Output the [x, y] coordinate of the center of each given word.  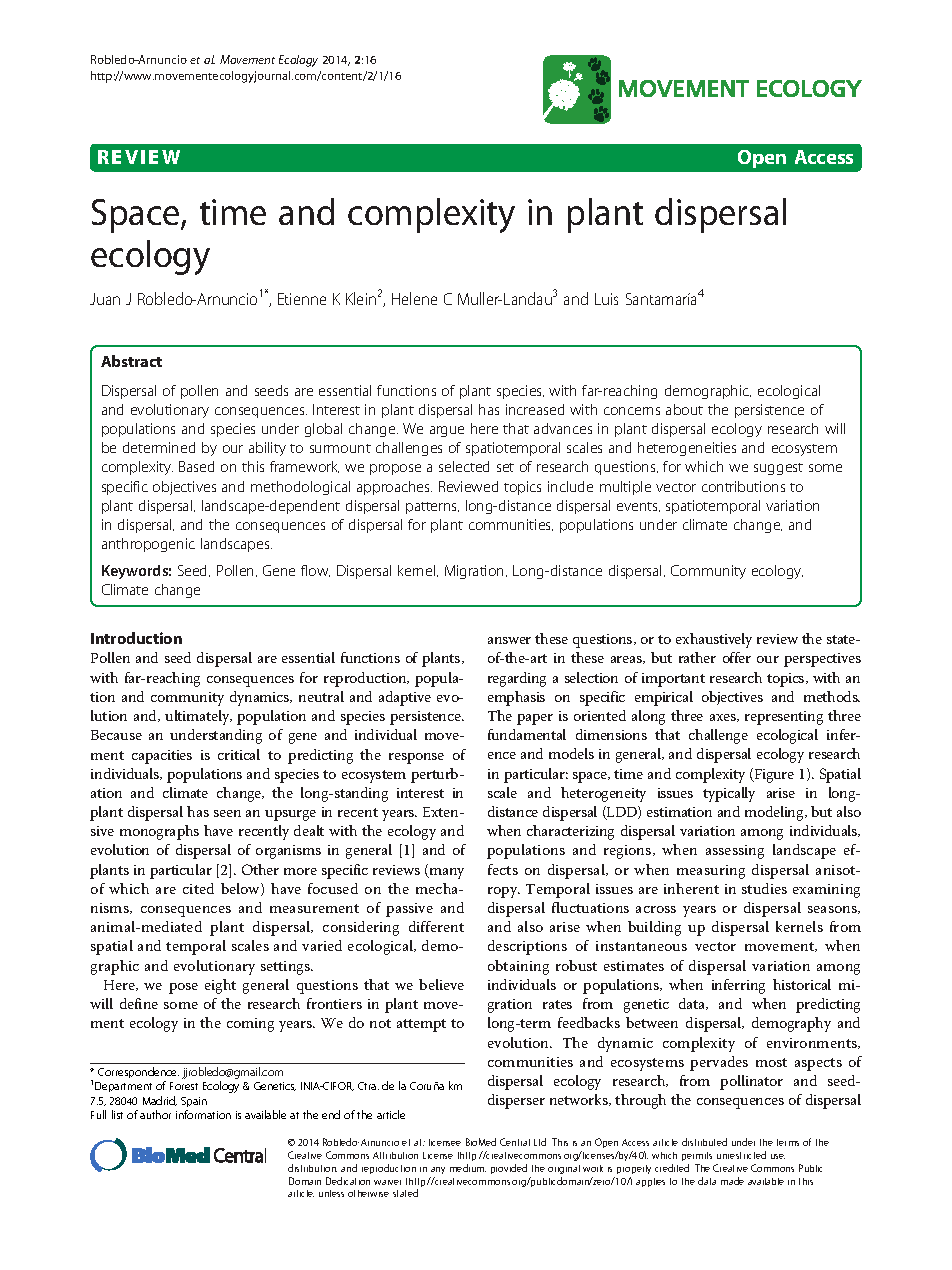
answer [509, 640]
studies [764, 888]
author [155, 1114]
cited [198, 888]
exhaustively [714, 640]
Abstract [131, 361]
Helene [414, 298]
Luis [606, 299]
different [436, 926]
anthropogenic [148, 545]
